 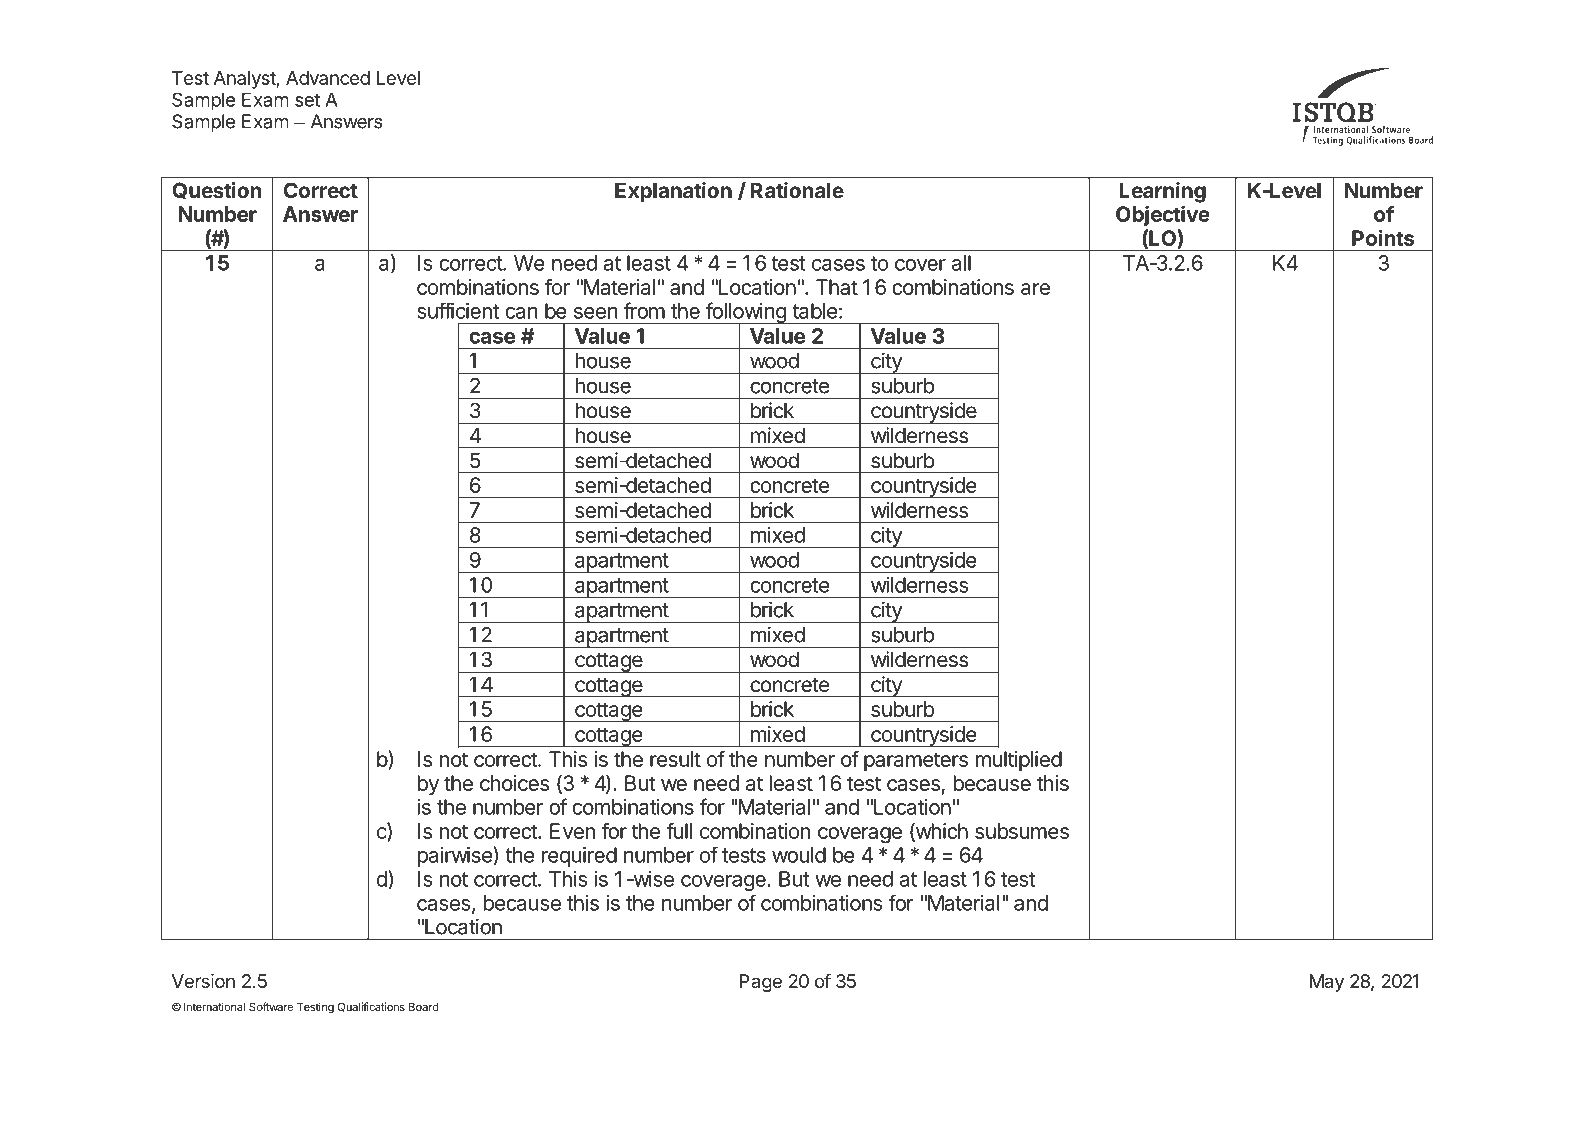 What do you see at coordinates (1383, 237) in the document?
I see `Points` at bounding box center [1383, 237].
